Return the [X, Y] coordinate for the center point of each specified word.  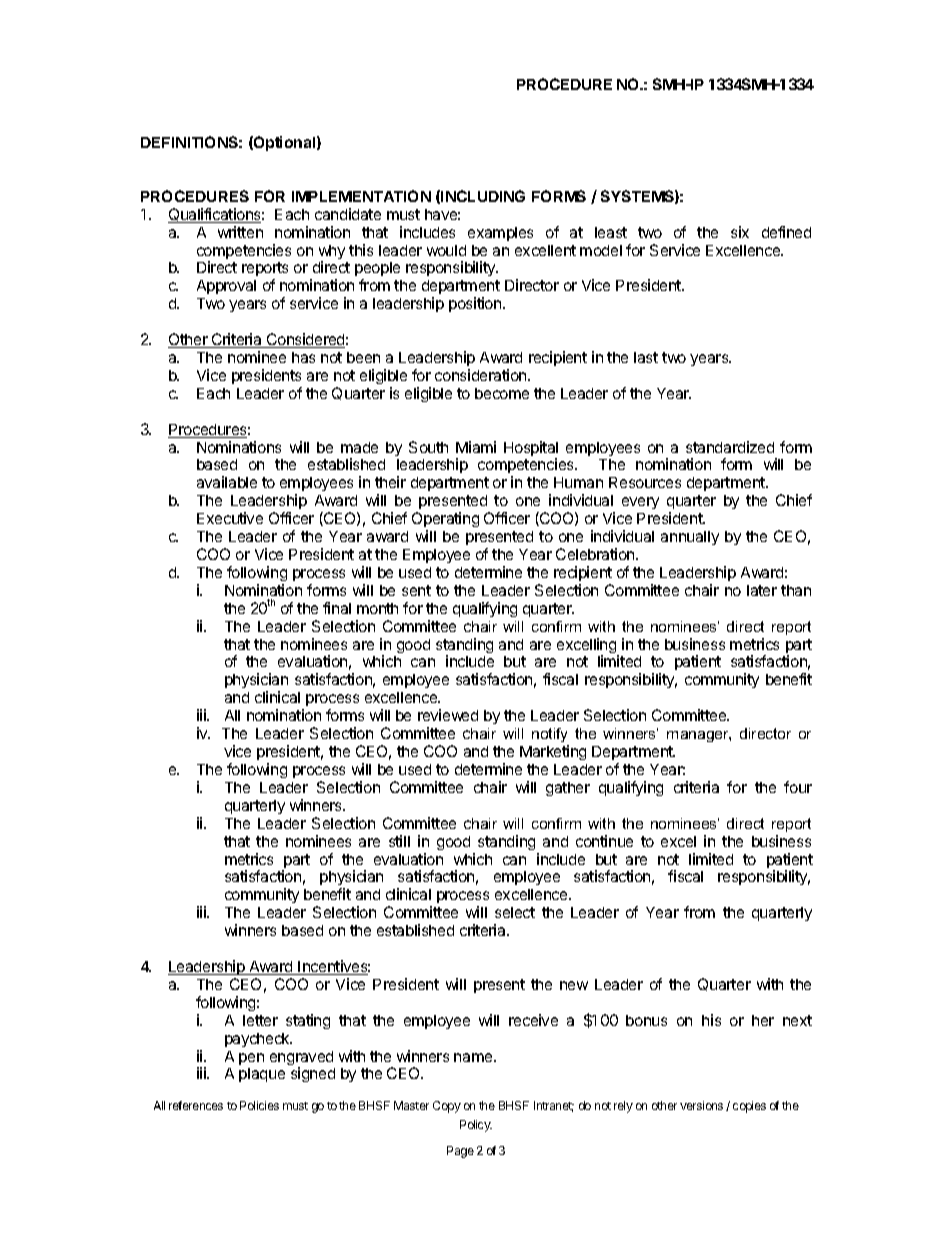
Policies [259, 1105]
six [740, 232]
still [399, 841]
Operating [445, 521]
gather [568, 789]
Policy [476, 1126]
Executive [230, 518]
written [240, 232]
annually [690, 538]
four [798, 787]
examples [500, 234]
